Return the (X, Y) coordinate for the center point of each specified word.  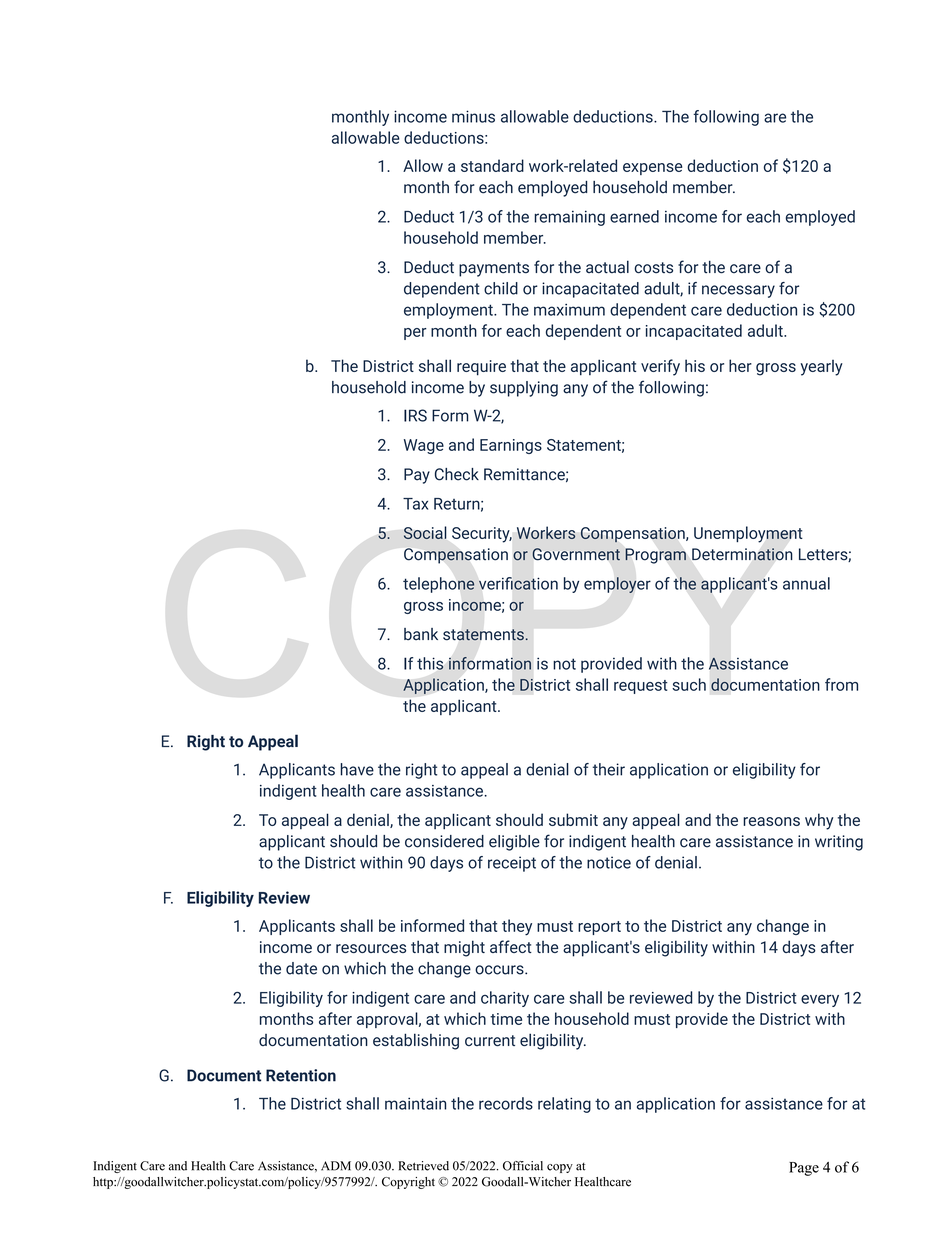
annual (806, 583)
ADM (336, 1166)
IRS (415, 415)
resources (371, 948)
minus (473, 116)
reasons (771, 821)
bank (421, 634)
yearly (822, 368)
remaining (569, 218)
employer (617, 585)
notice (609, 862)
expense (652, 169)
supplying (524, 389)
